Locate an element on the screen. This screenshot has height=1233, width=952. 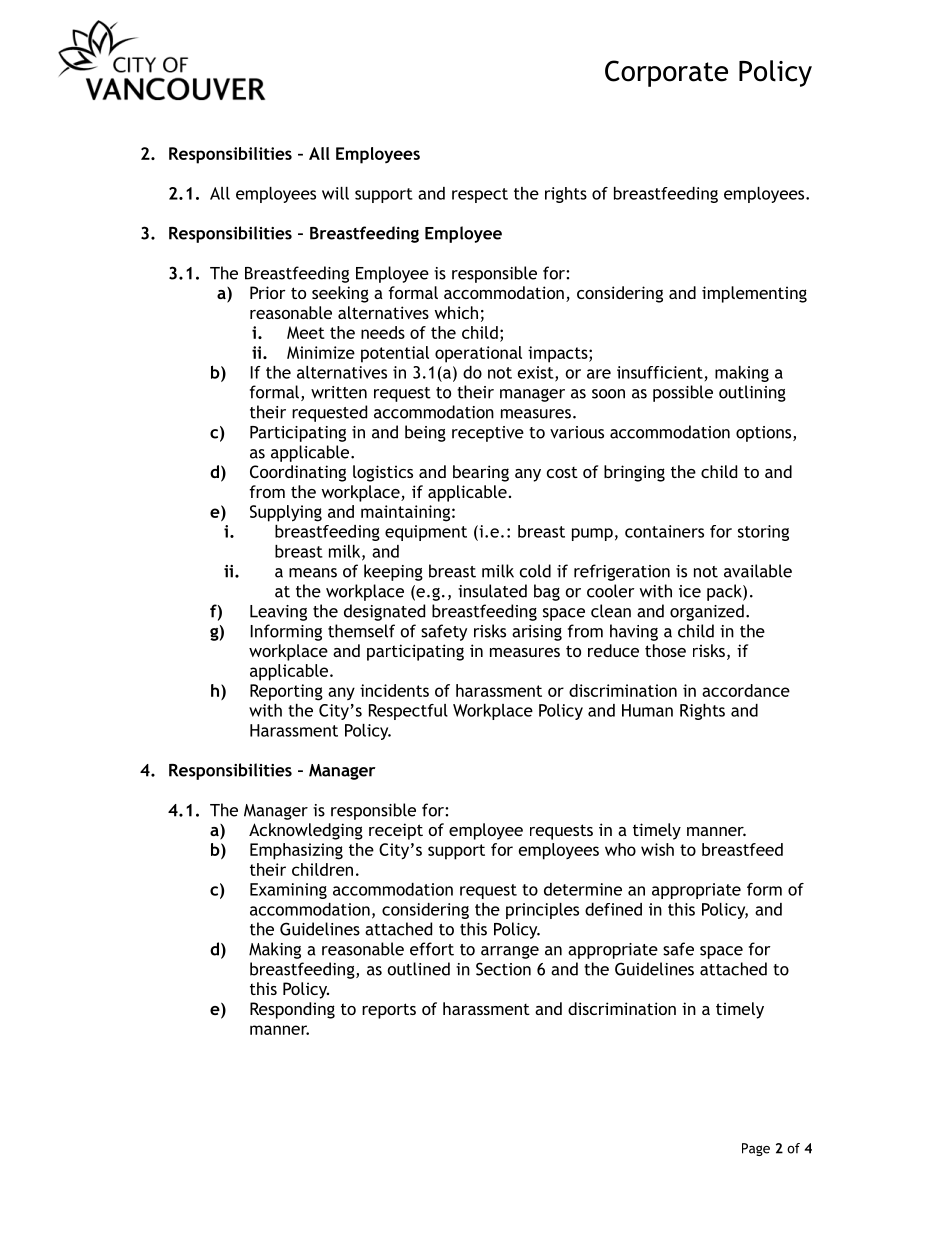
wish is located at coordinates (657, 849).
